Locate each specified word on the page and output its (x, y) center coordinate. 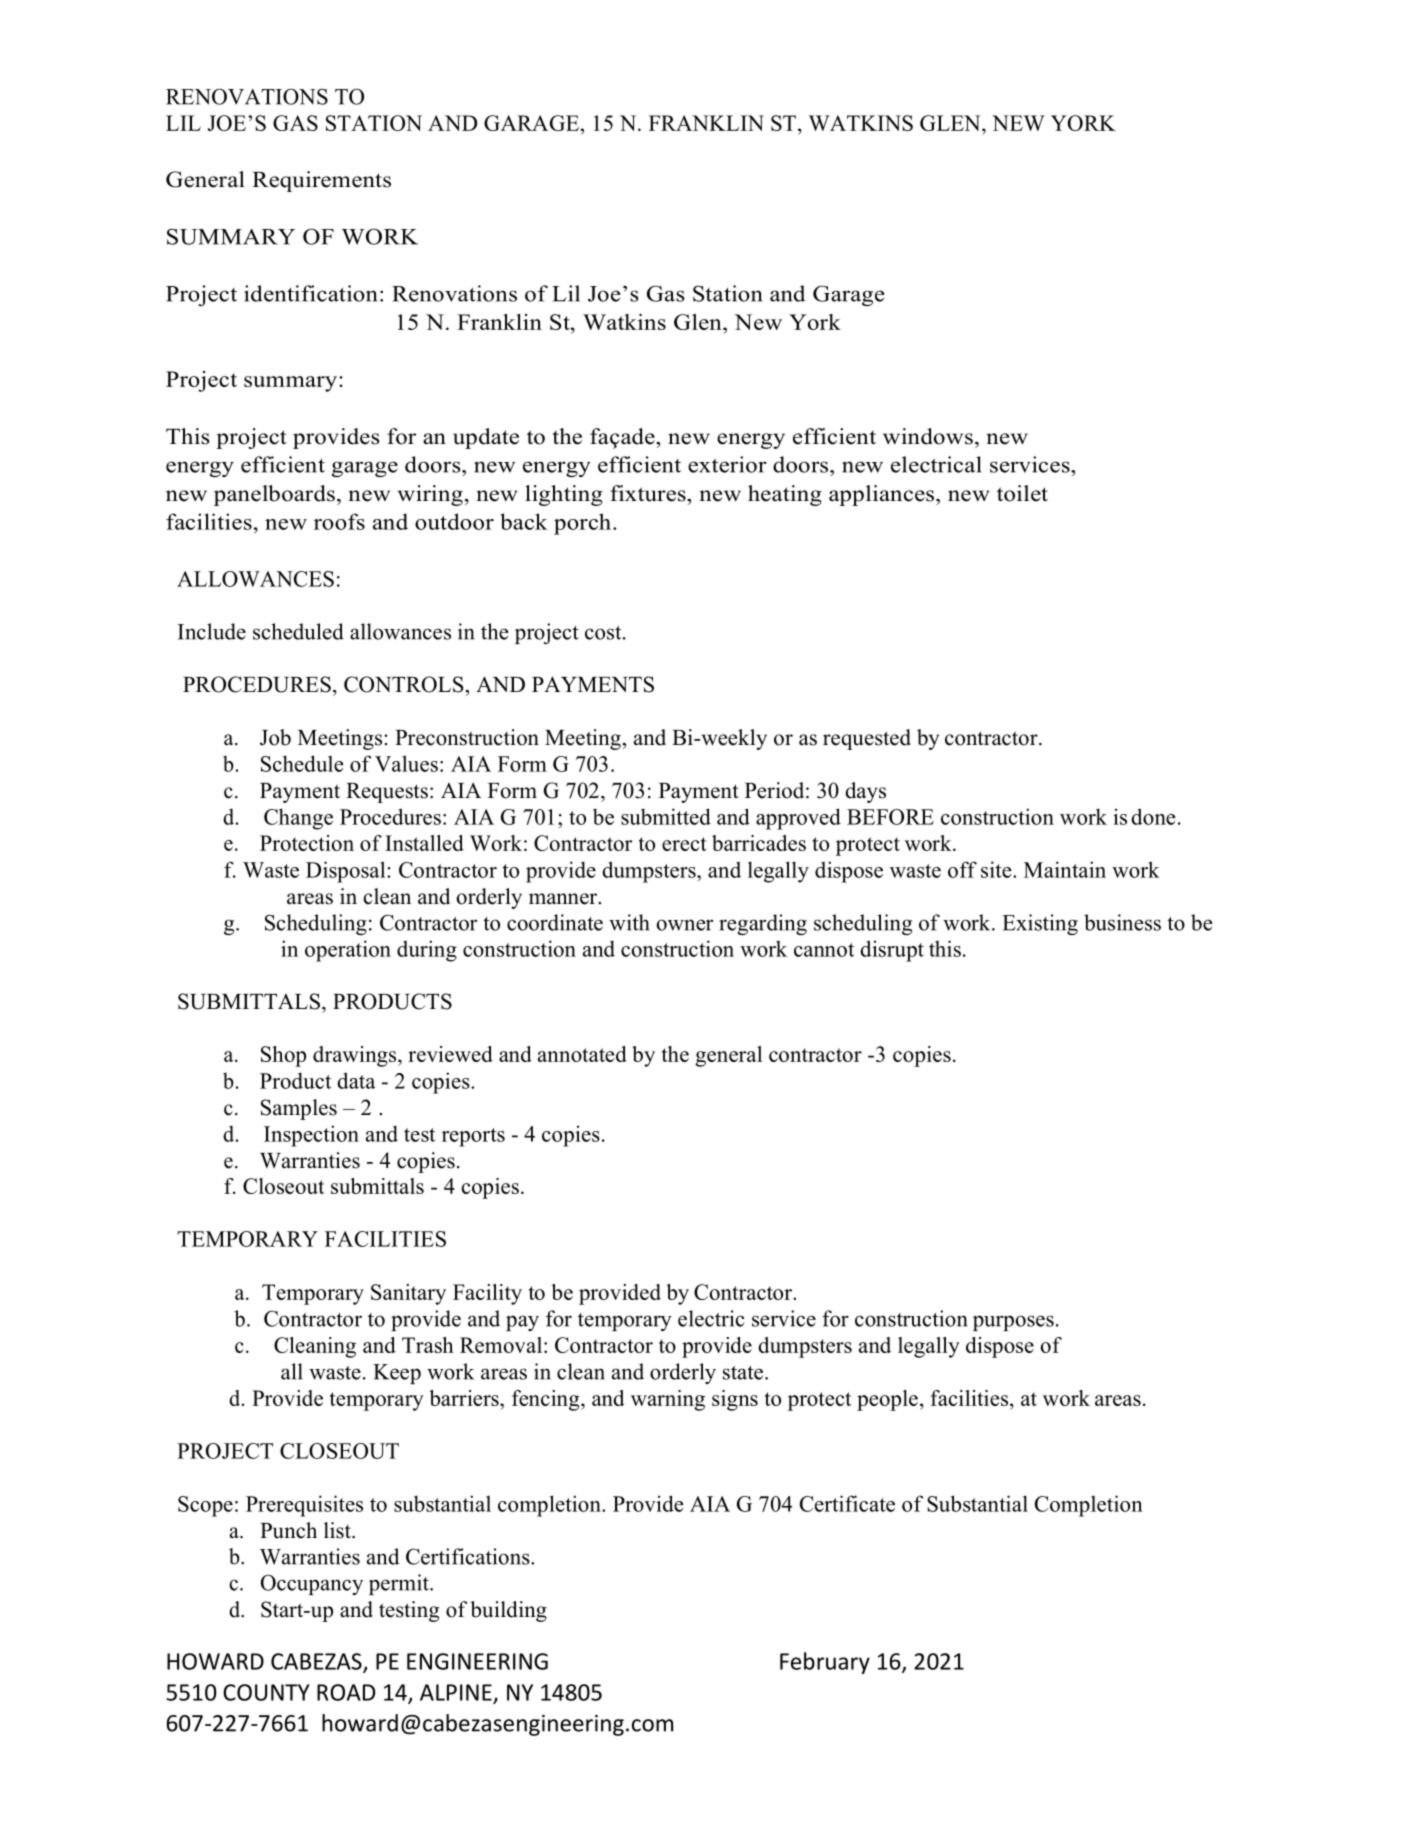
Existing (1040, 924)
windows (928, 436)
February (825, 1663)
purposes (1013, 1323)
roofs (339, 521)
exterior (727, 464)
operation (348, 951)
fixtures (649, 493)
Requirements (321, 181)
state (744, 1373)
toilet (1022, 493)
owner (684, 925)
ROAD (346, 1692)
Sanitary (408, 1294)
